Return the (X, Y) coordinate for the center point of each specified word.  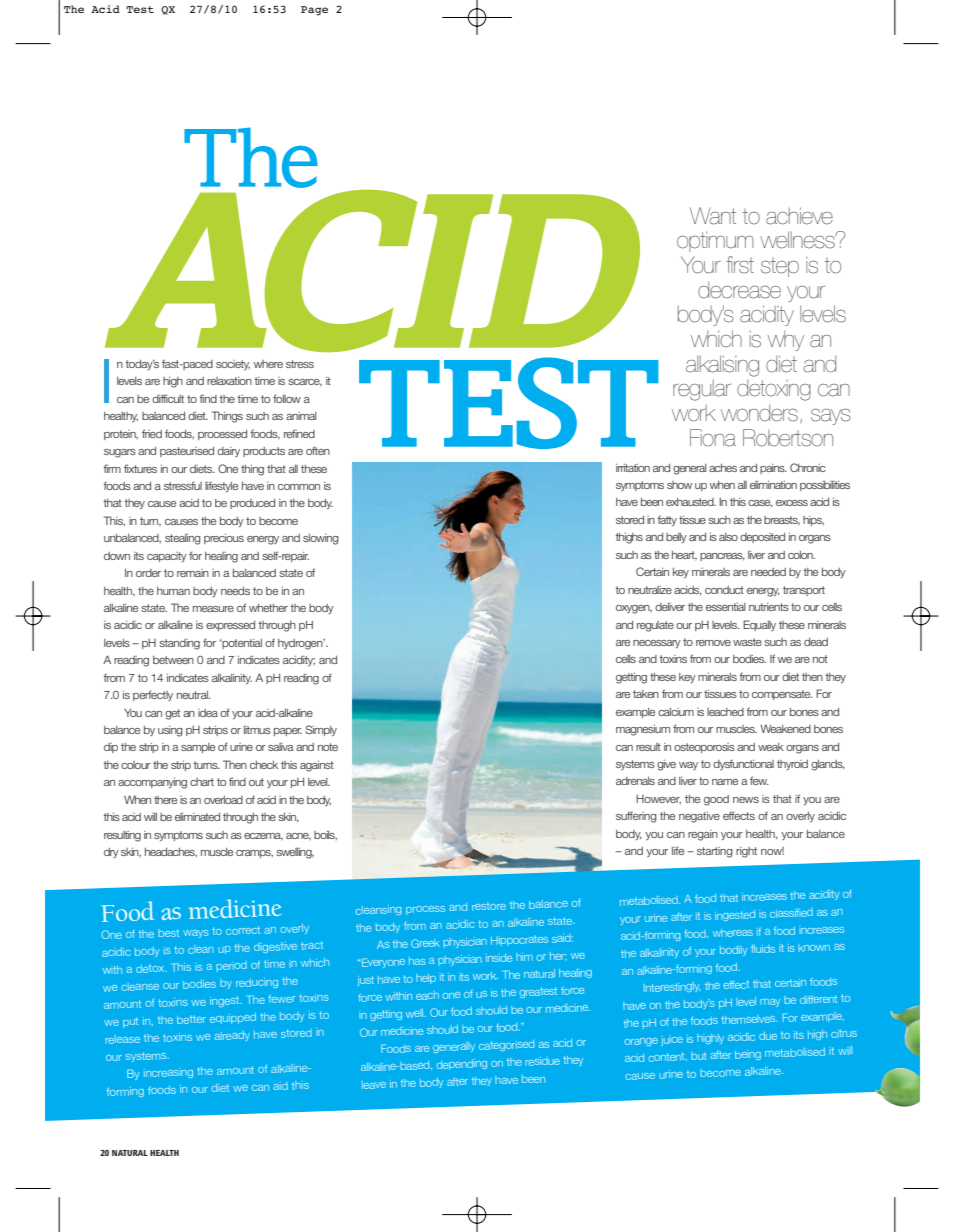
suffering (636, 817)
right (746, 852)
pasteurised (187, 452)
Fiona (713, 438)
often (318, 450)
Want (713, 216)
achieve (799, 216)
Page (314, 11)
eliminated (197, 817)
